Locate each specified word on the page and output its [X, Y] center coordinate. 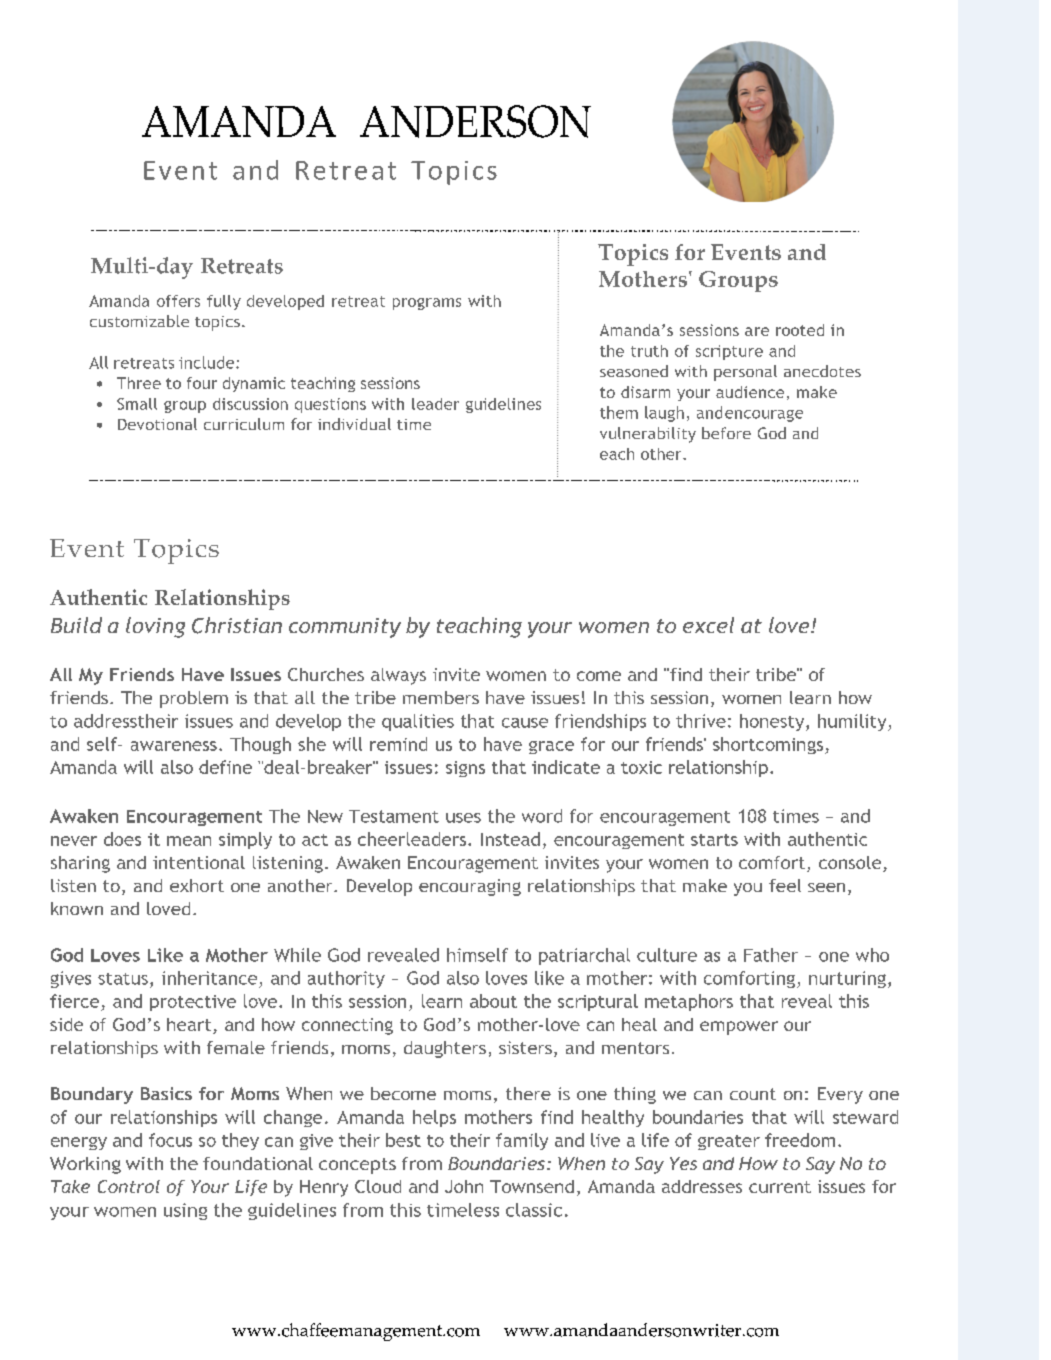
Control [129, 1186]
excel [708, 625]
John [464, 1186]
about [493, 1001]
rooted [800, 330]
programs [427, 304]
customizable [139, 321]
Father [771, 955]
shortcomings [768, 745]
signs [465, 769]
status [123, 979]
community [345, 628]
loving [155, 627]
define [225, 767]
